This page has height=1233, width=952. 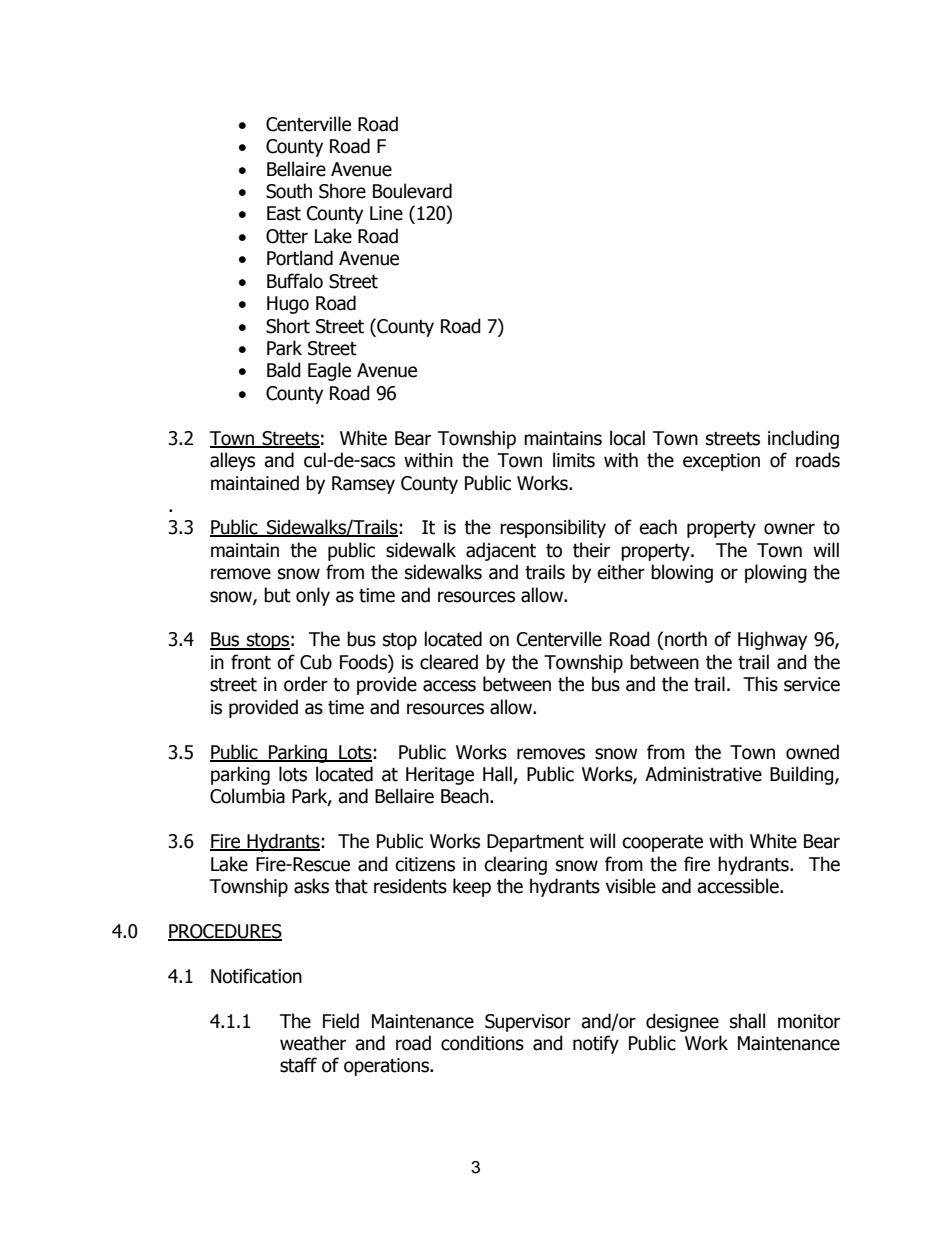 What do you see at coordinates (772, 640) in the page?
I see `Highway` at bounding box center [772, 640].
